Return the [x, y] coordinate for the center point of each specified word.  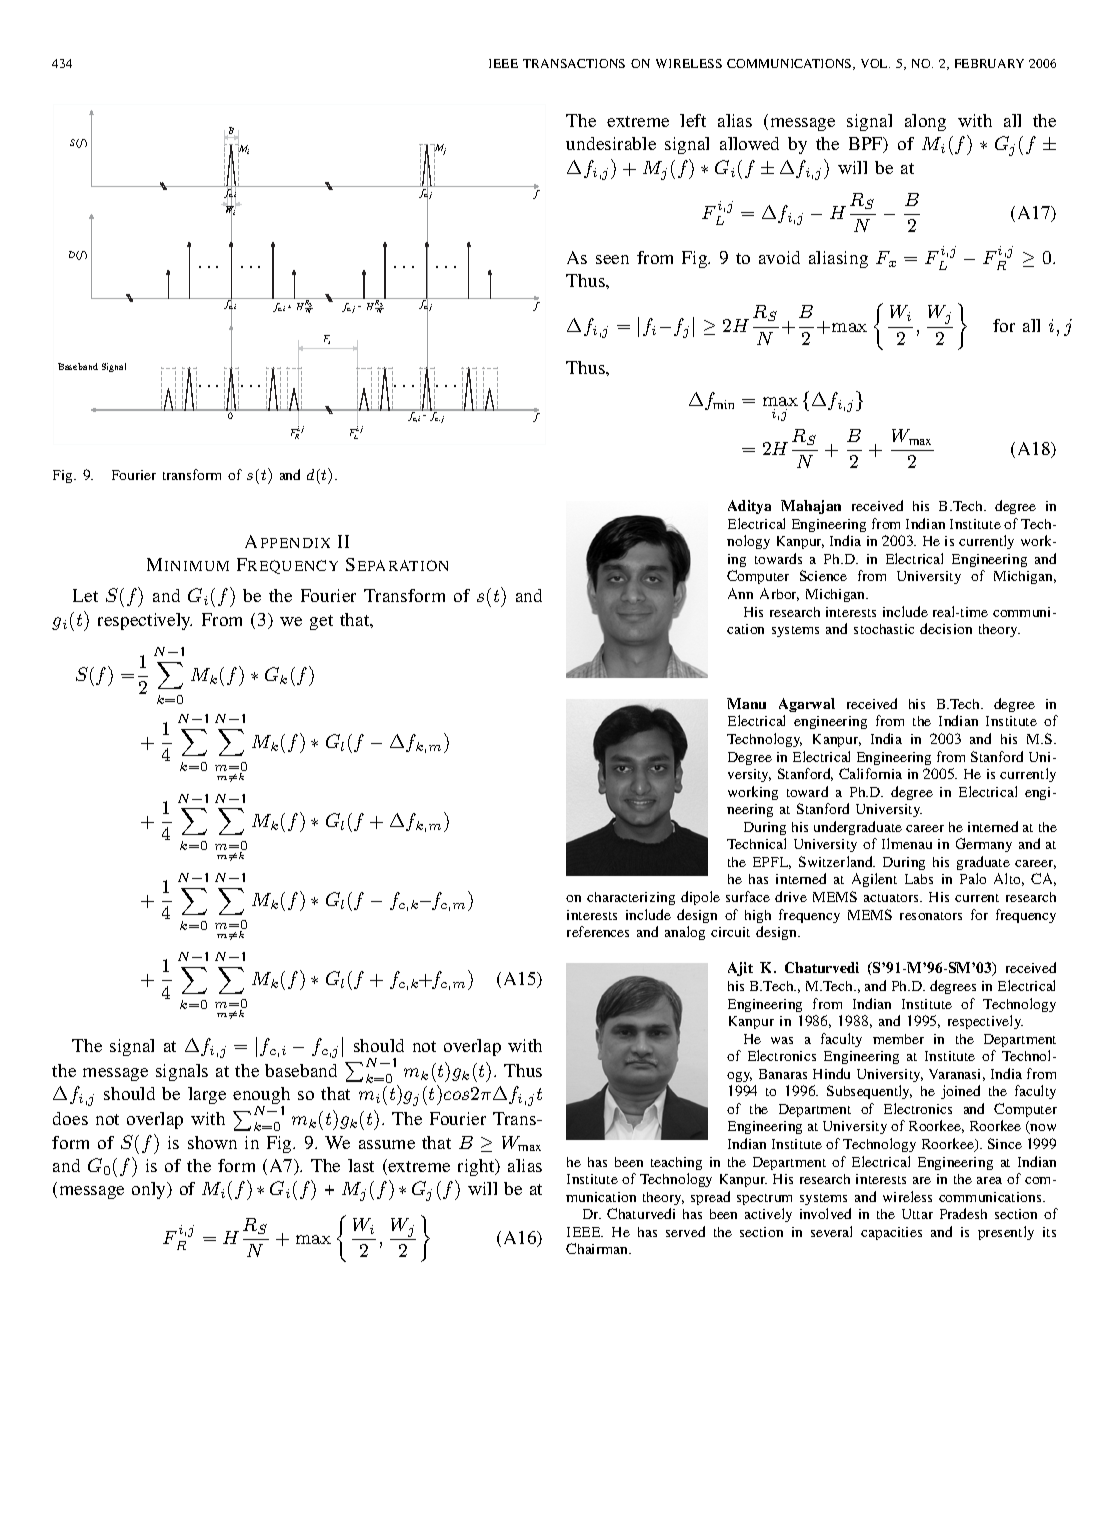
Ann [740, 593]
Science [823, 575]
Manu [746, 703]
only [150, 1190]
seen [612, 259]
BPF [867, 145]
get [321, 622]
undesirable [611, 143]
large [207, 1095]
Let [85, 595]
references [598, 931]
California [870, 773]
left [693, 120]
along [925, 122]
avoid [779, 257]
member [898, 1039]
